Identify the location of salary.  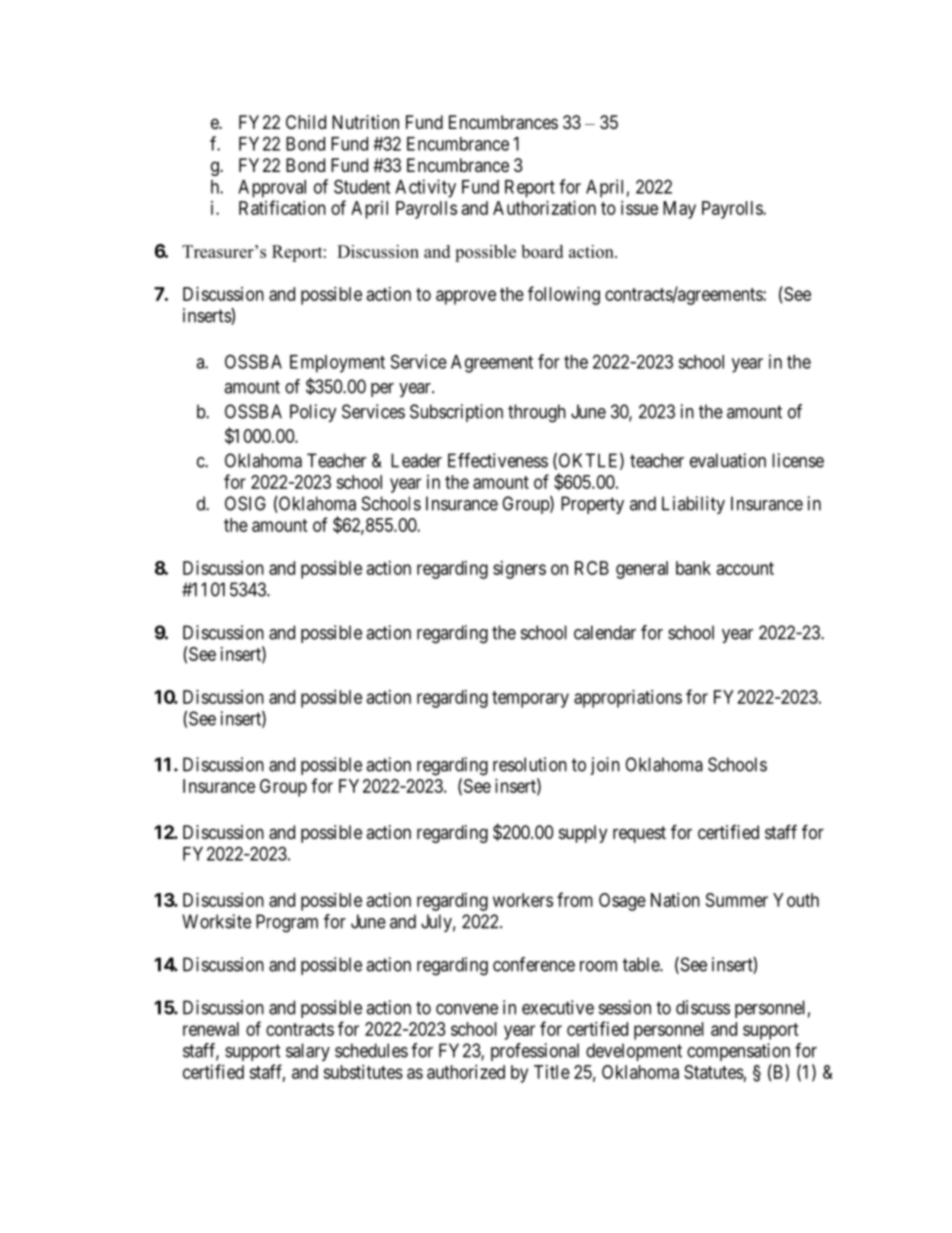
(308, 1052).
